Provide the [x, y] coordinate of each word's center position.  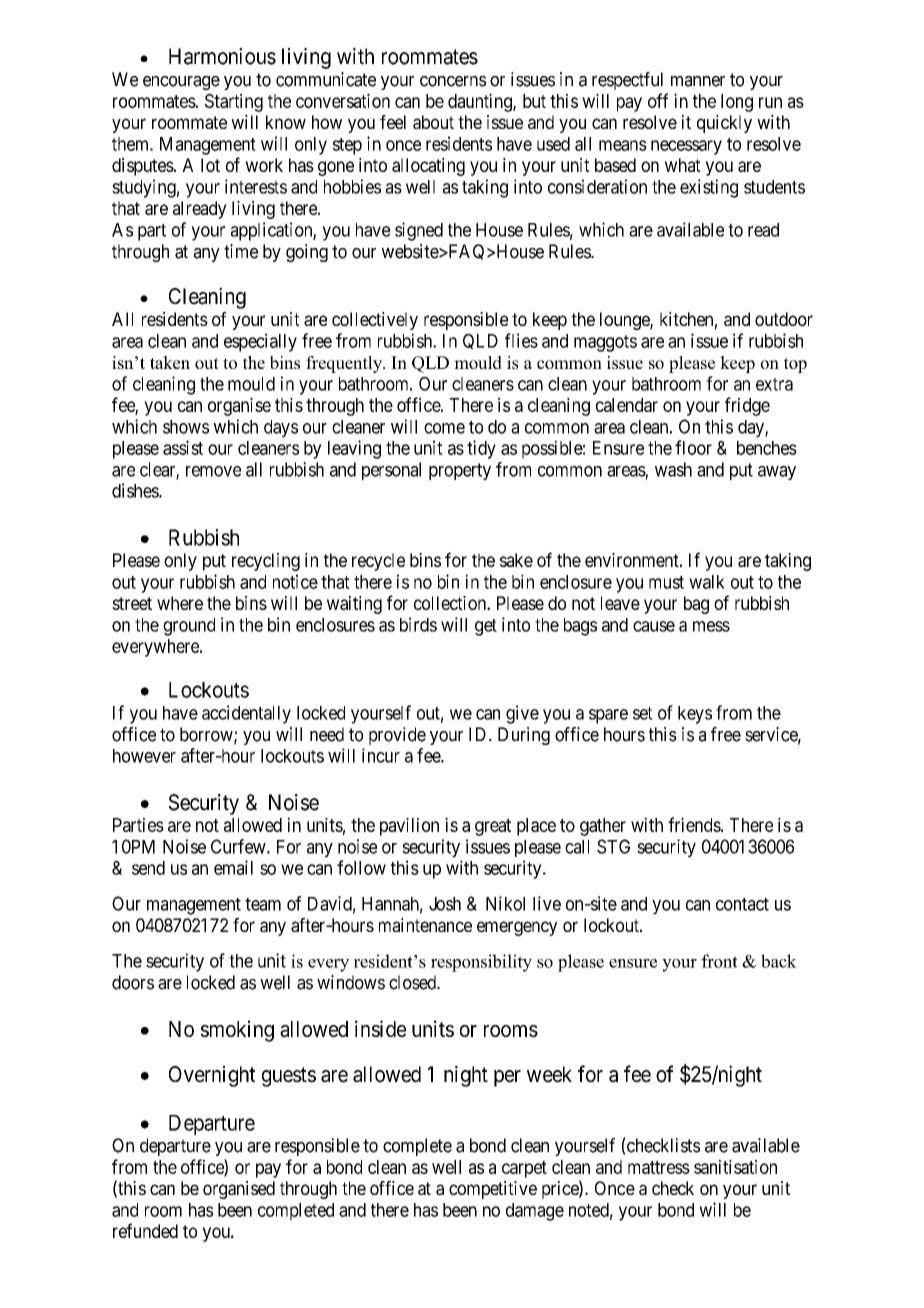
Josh [445, 904]
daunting [481, 102]
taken [170, 362]
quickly [724, 124]
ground [189, 627]
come [444, 428]
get [486, 627]
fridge [747, 406]
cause [654, 626]
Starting [234, 102]
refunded [145, 1230]
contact [742, 904]
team [263, 904]
